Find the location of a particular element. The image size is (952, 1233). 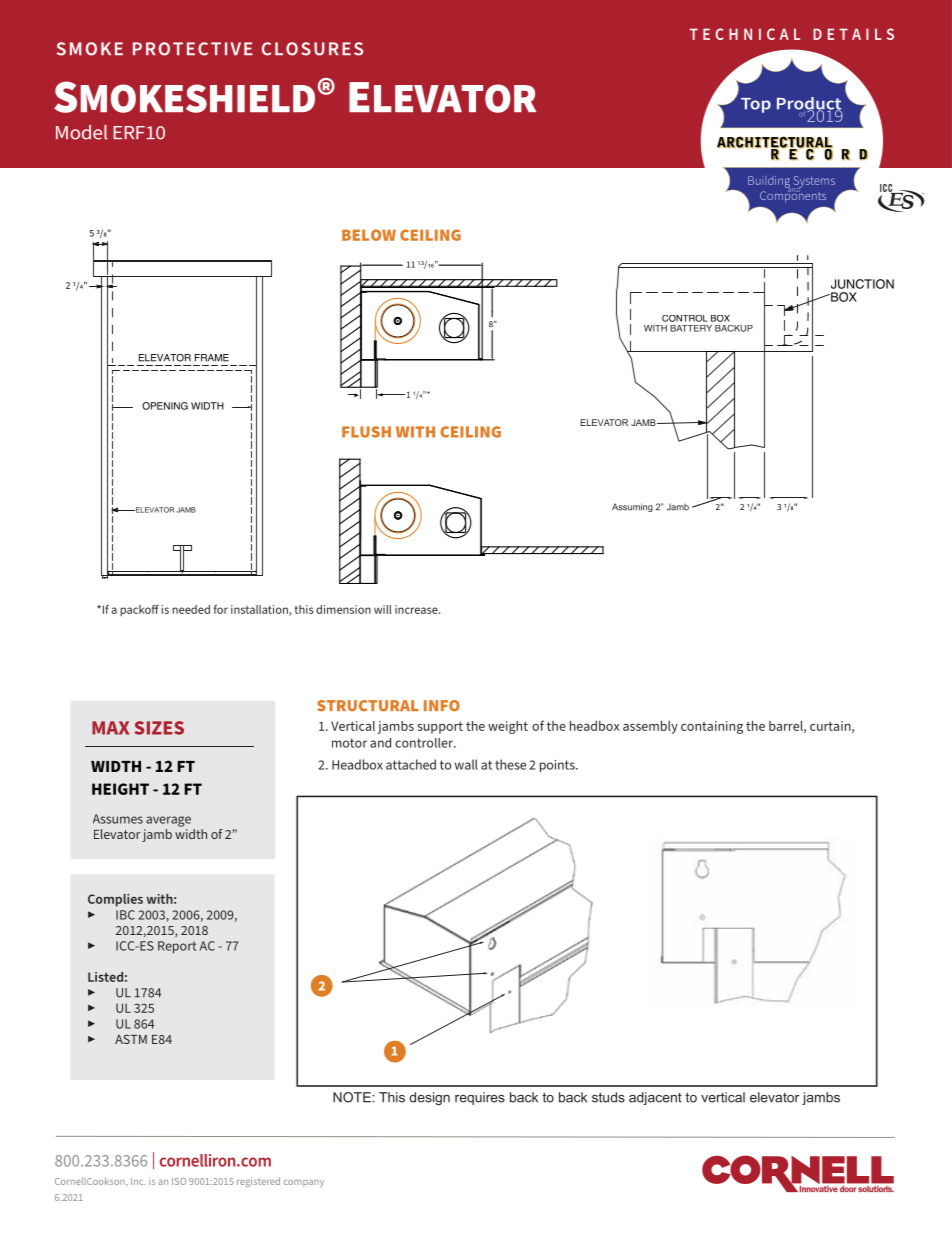

needed is located at coordinates (191, 609).
